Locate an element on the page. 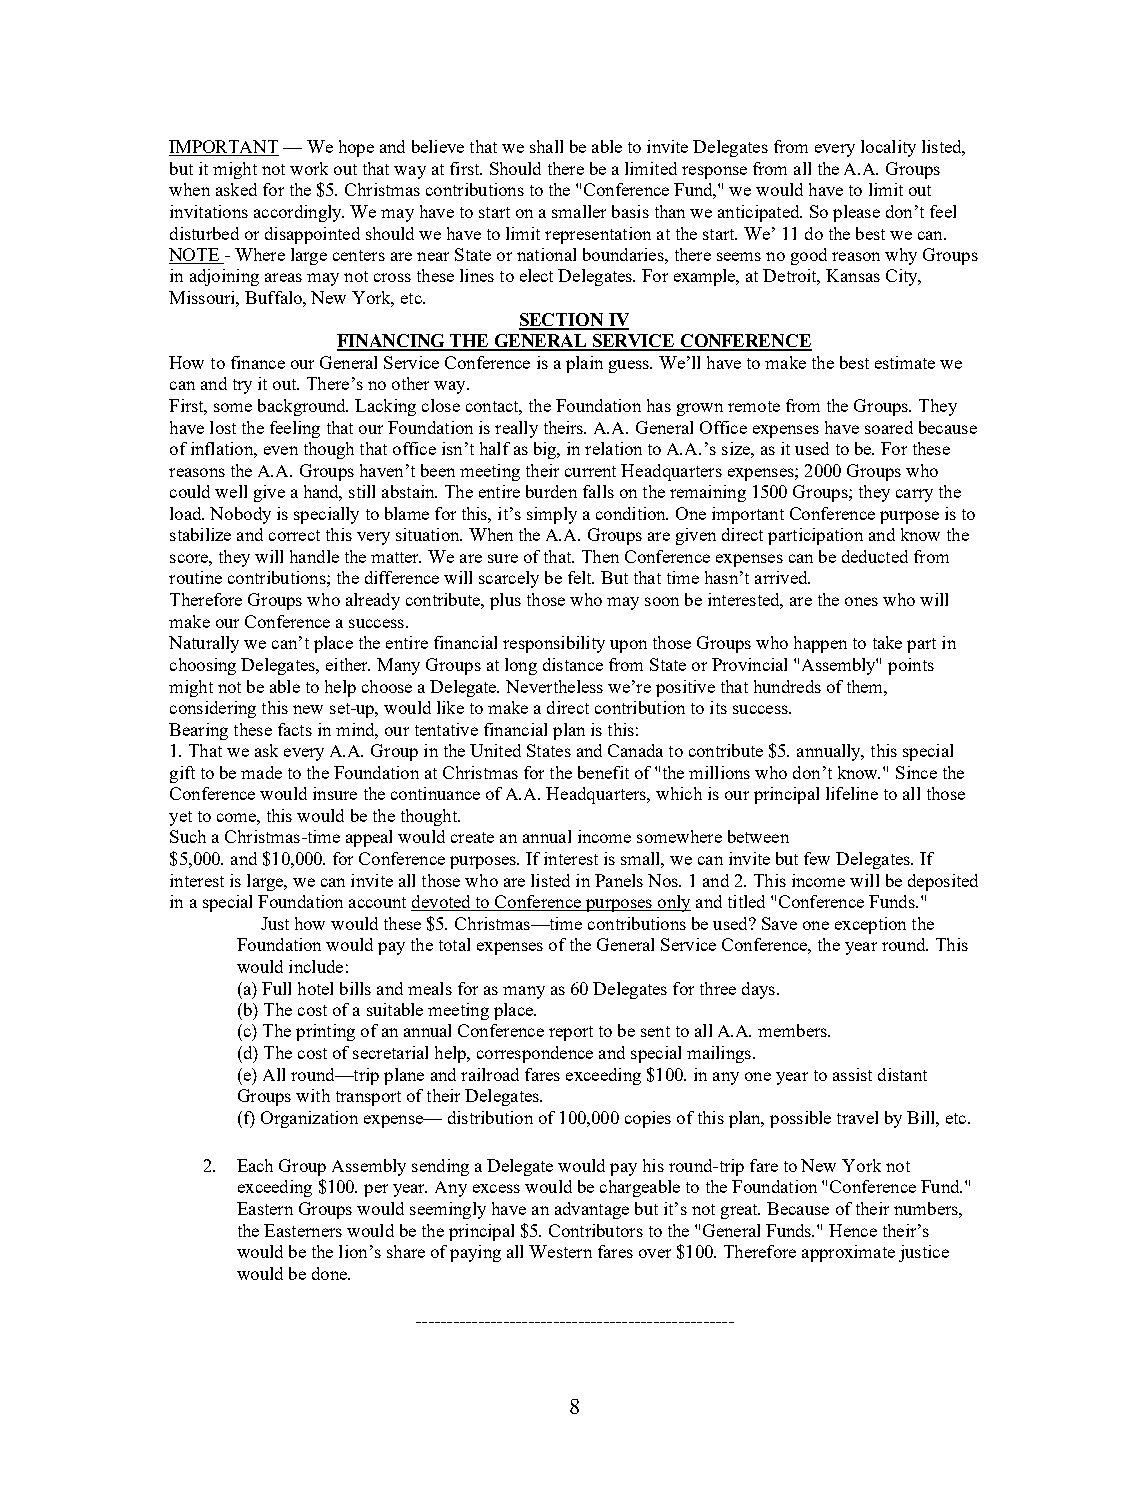 The height and width of the page is (1486, 1148). facts is located at coordinates (295, 729).
